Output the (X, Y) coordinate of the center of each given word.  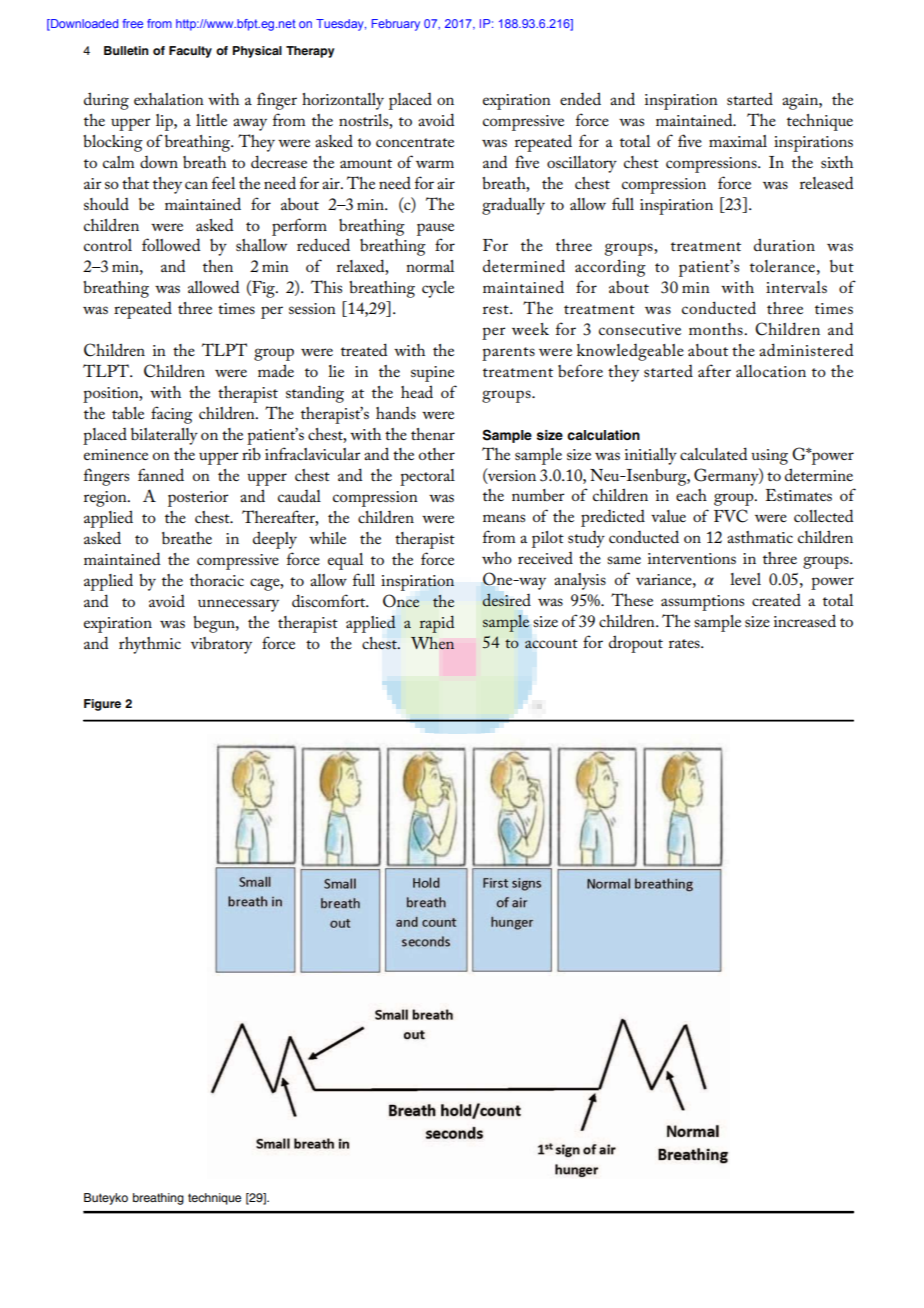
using (769, 457)
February (396, 25)
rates (685, 643)
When (432, 643)
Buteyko (106, 1199)
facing (172, 415)
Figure (102, 705)
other (437, 454)
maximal (738, 141)
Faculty (190, 52)
